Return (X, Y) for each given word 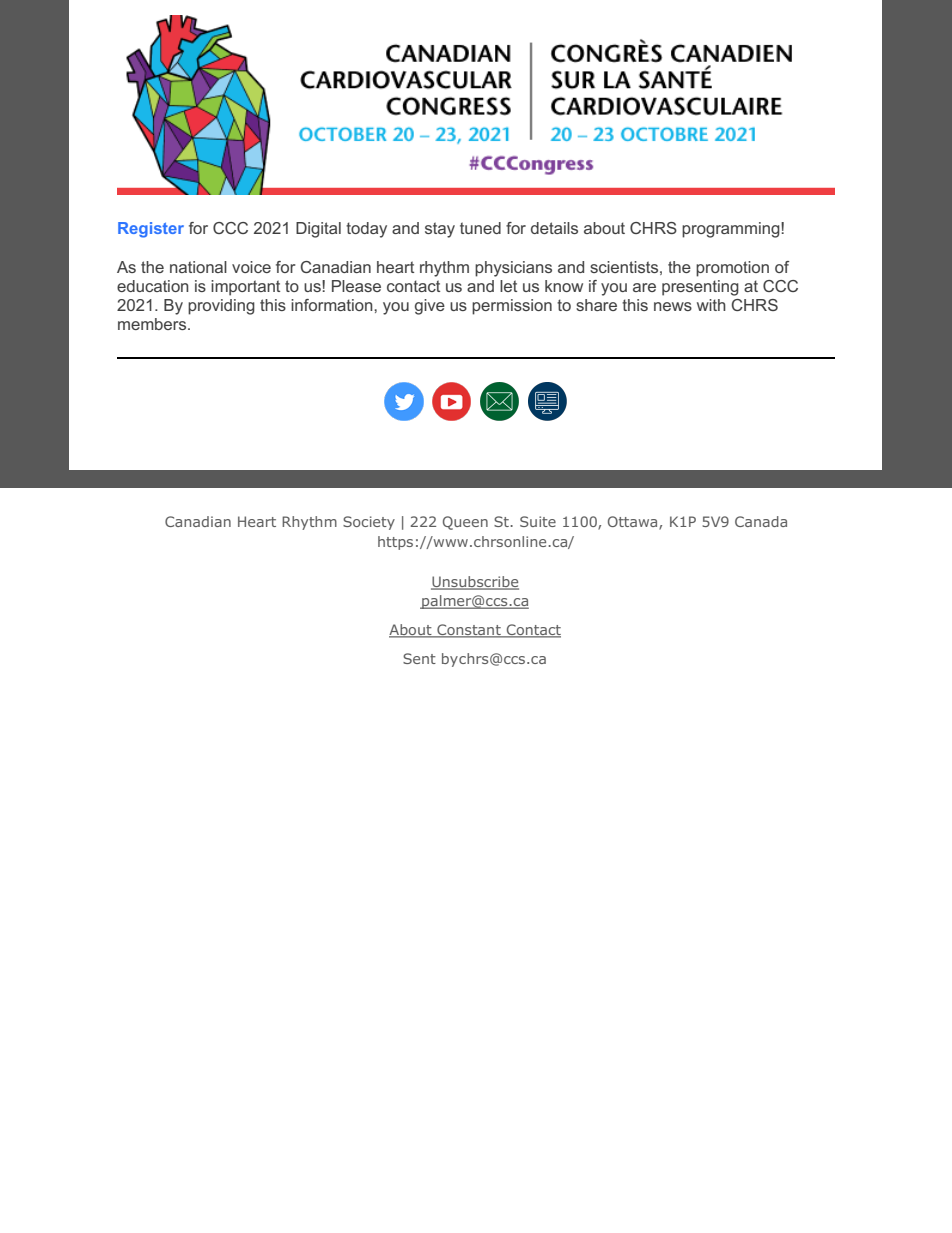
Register (151, 230)
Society (369, 523)
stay (440, 230)
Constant (469, 631)
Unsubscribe (475, 583)
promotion (732, 269)
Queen (465, 523)
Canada (761, 521)
